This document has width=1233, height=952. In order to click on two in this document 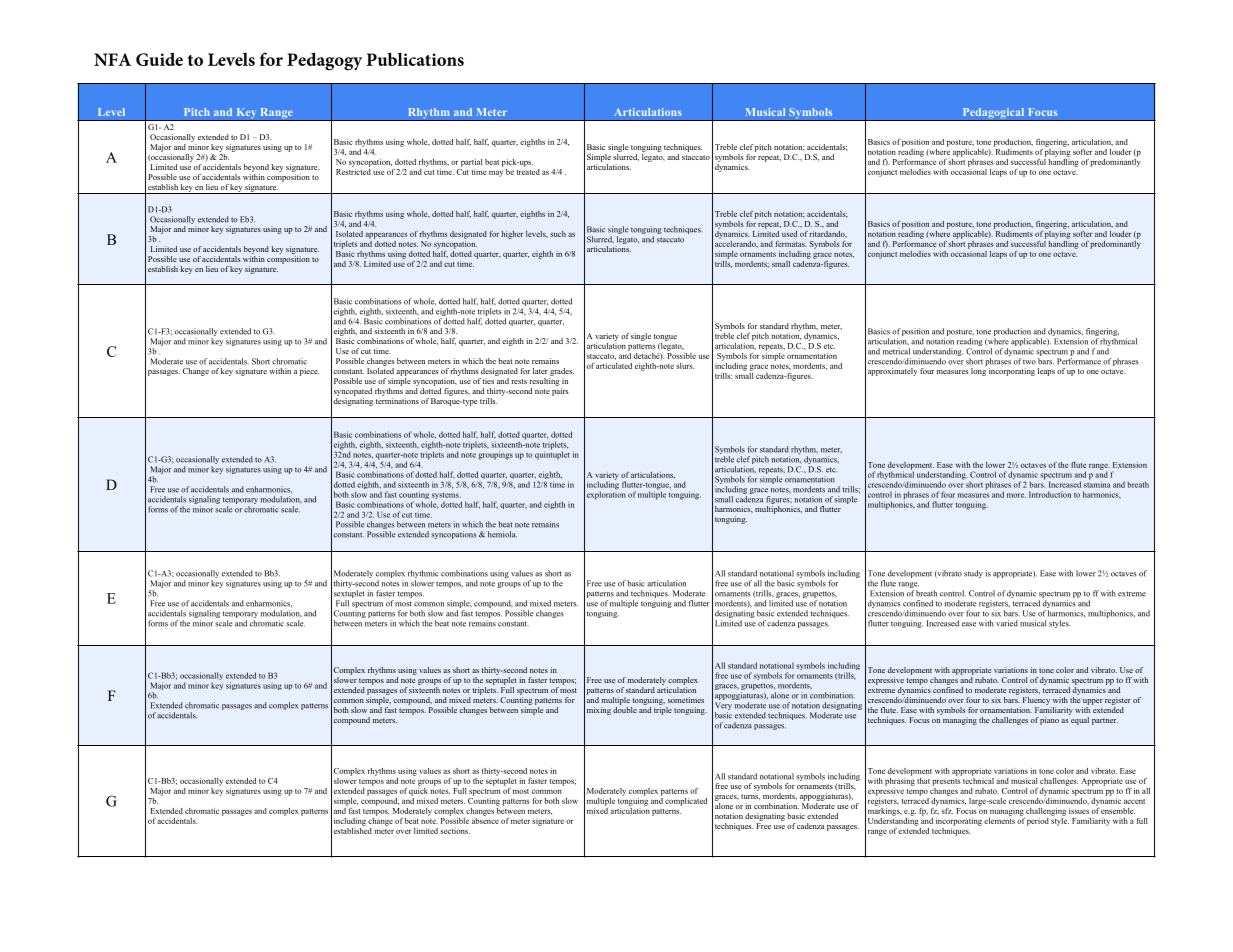, I will do `click(1029, 362)`.
